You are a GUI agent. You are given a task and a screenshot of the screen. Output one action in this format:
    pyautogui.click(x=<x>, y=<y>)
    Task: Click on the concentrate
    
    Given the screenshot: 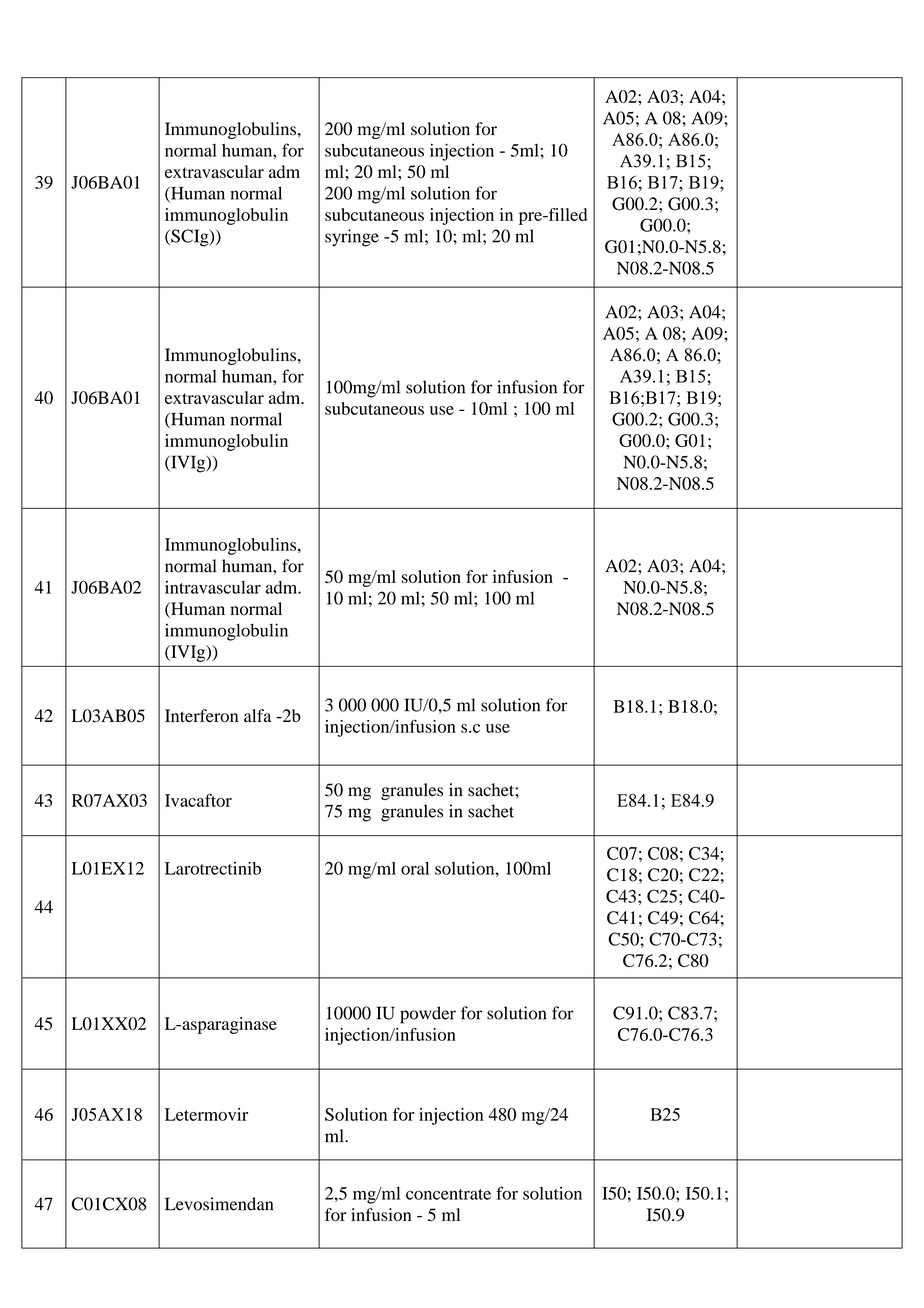 What is the action you would take?
    pyautogui.click(x=448, y=1194)
